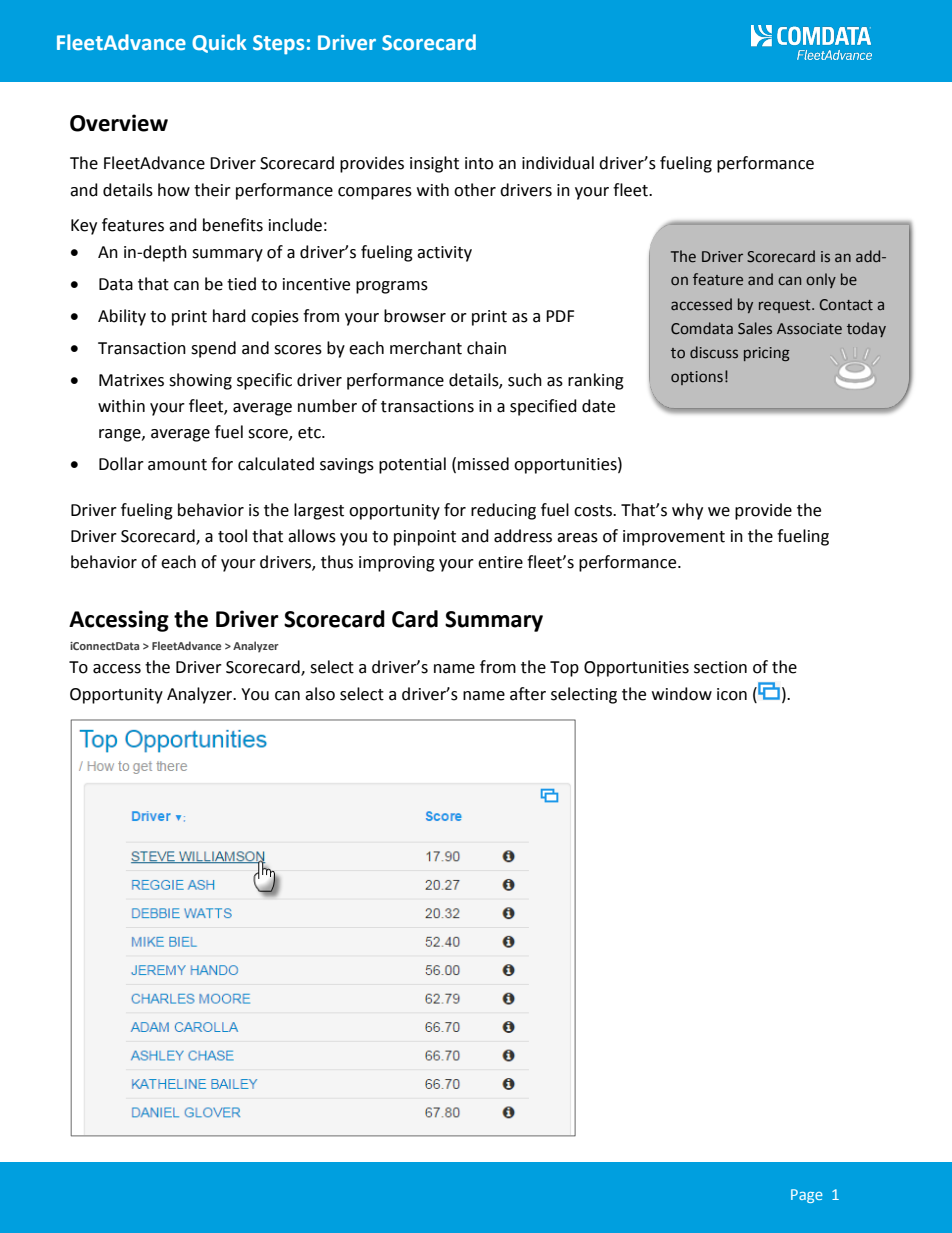 The width and height of the page is (952, 1233). Describe the element at coordinates (682, 694) in the page. I see `window` at that location.
